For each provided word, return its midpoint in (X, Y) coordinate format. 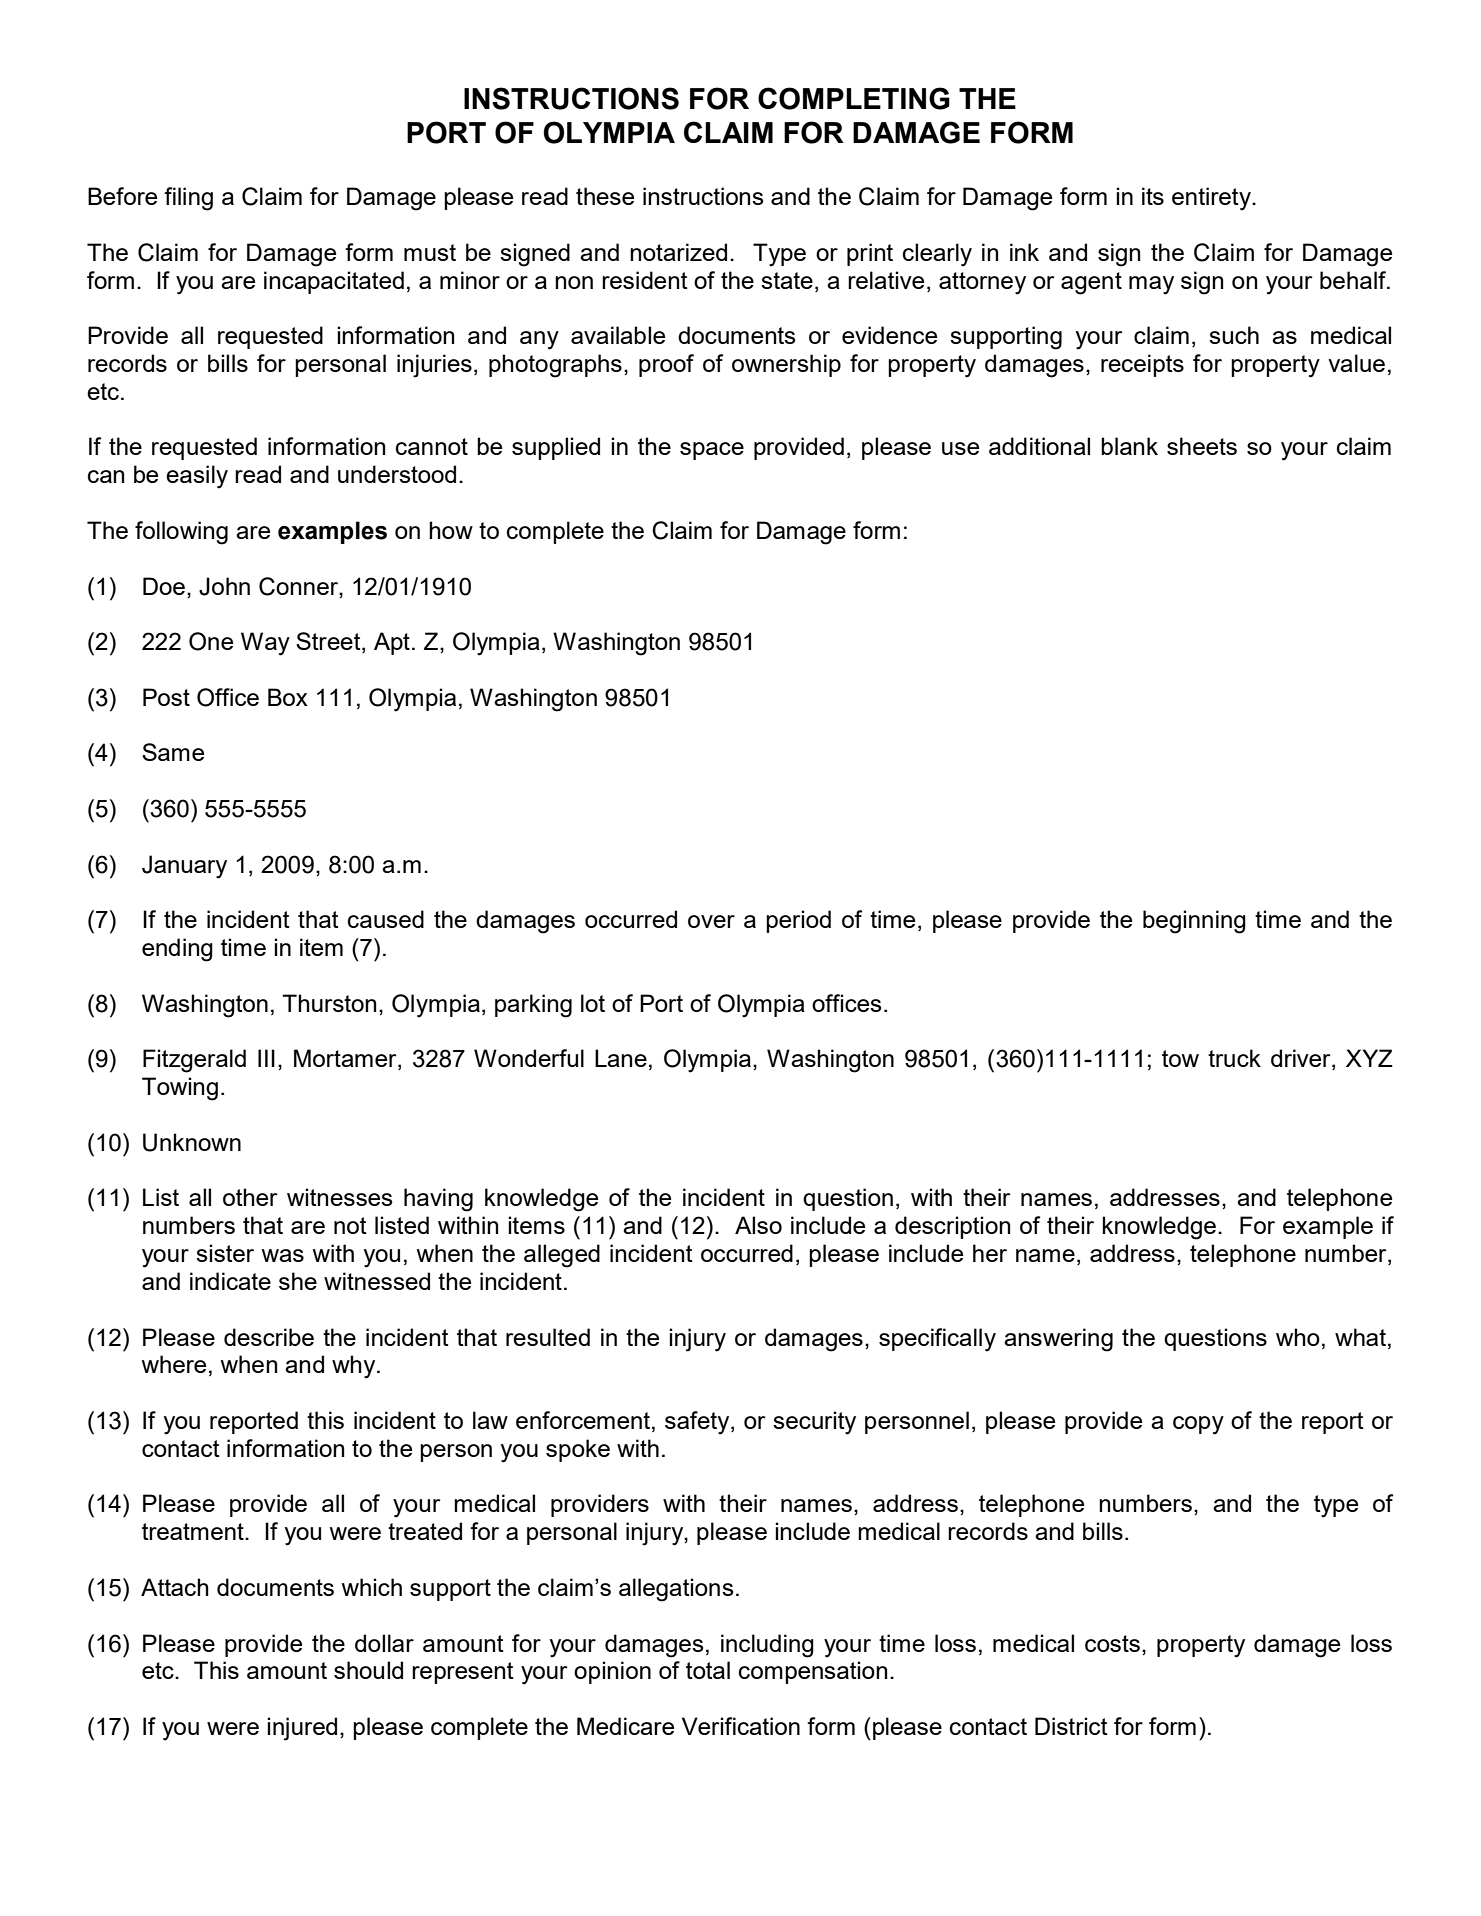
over (711, 921)
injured (302, 1729)
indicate (230, 1281)
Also (758, 1225)
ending (177, 950)
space (712, 451)
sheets (1202, 446)
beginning (1194, 922)
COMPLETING (854, 98)
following (181, 533)
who (1298, 1337)
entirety (1212, 199)
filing (188, 199)
